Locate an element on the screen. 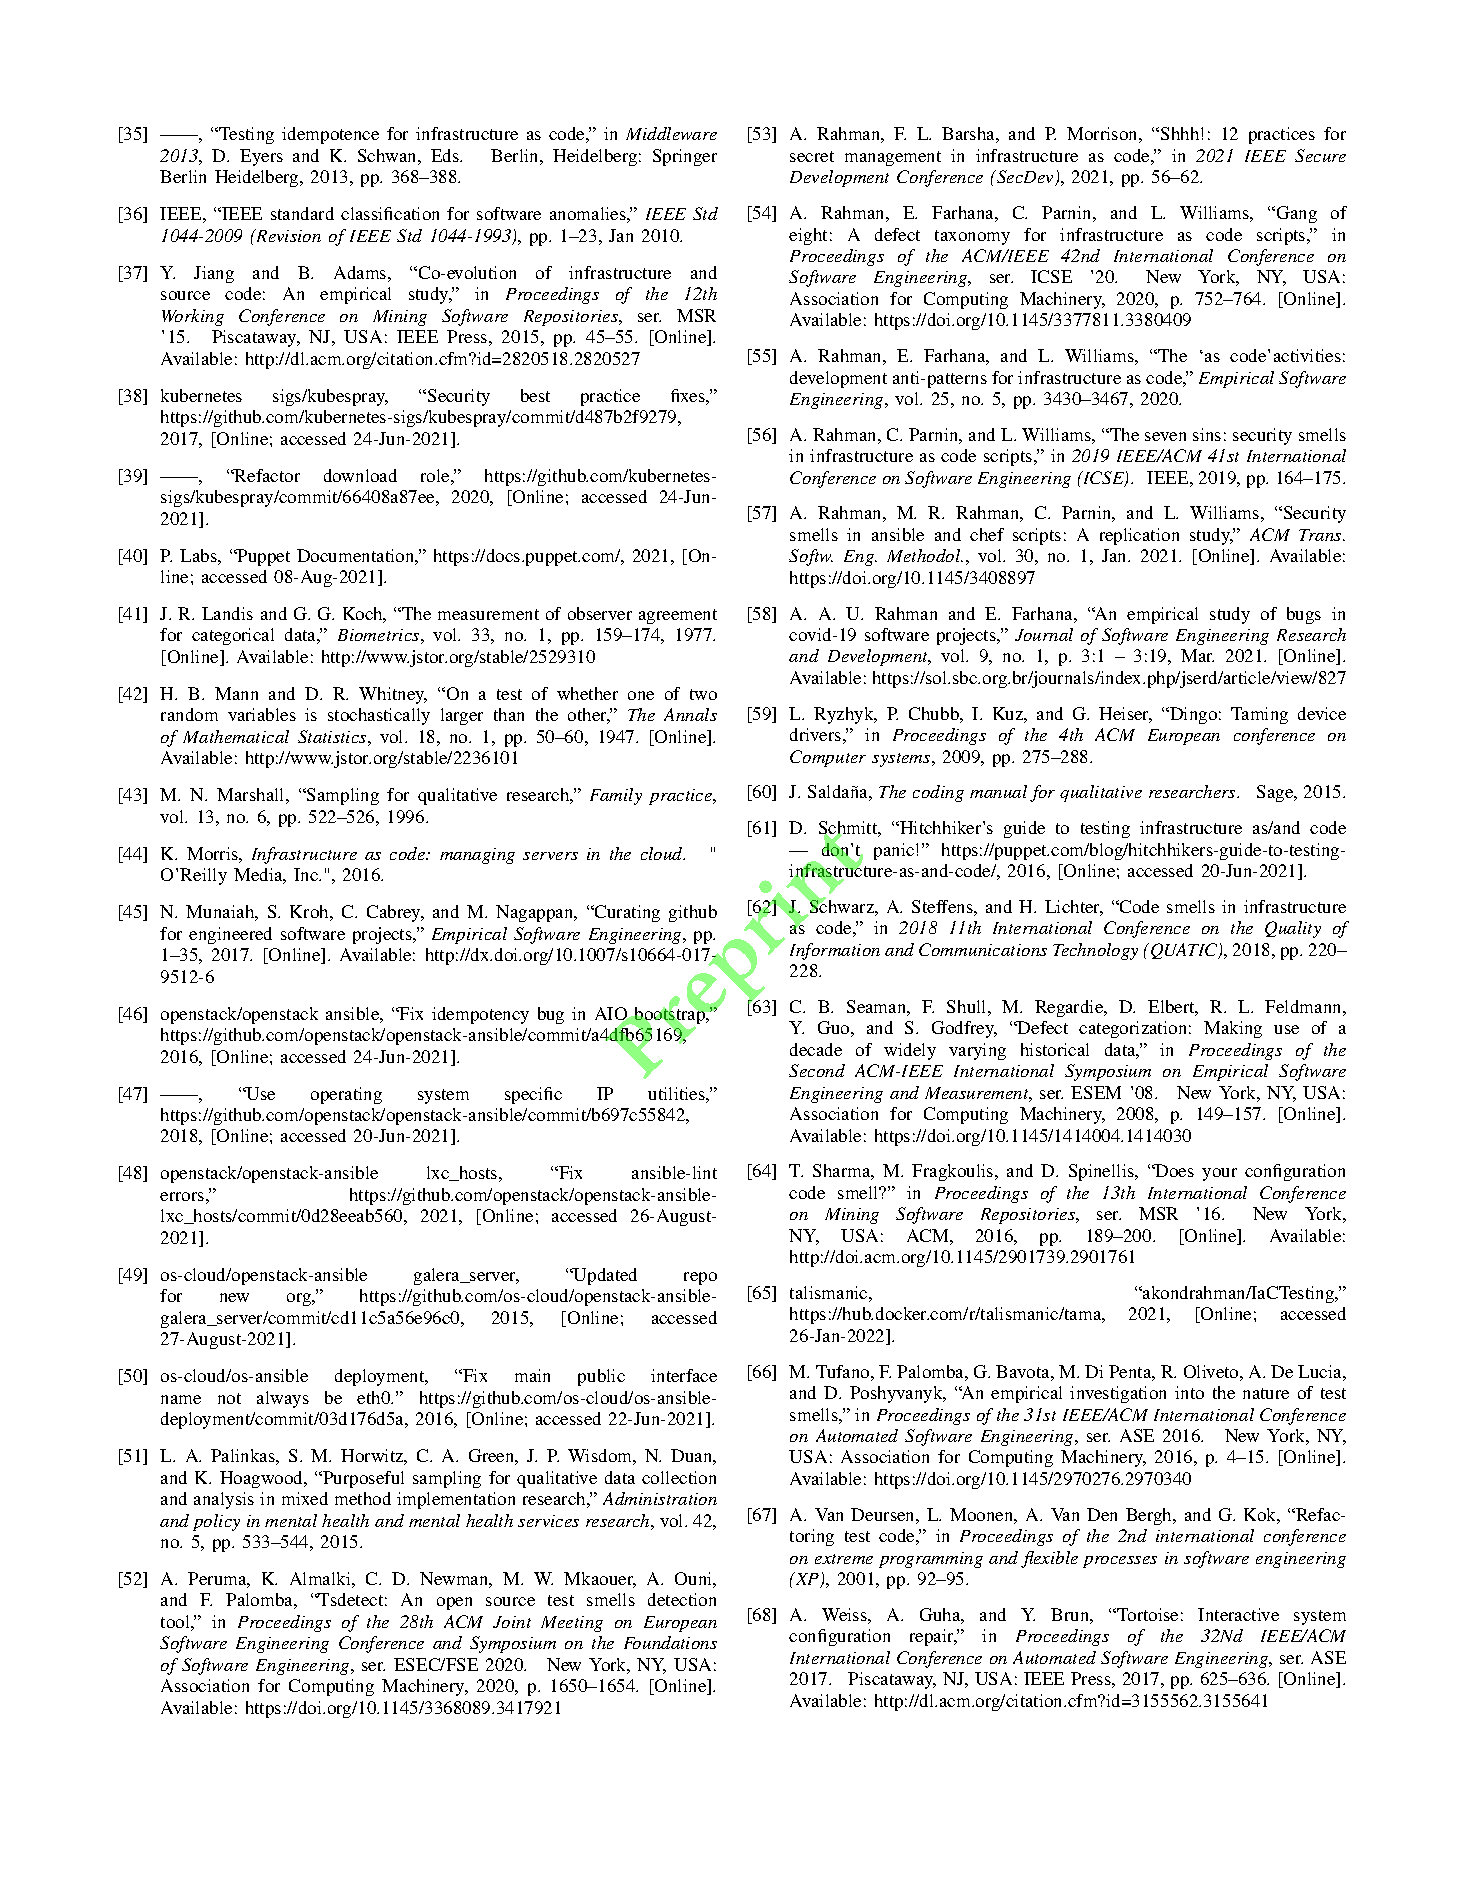 This screenshot has height=1895, width=1464. mixed is located at coordinates (305, 1498).
